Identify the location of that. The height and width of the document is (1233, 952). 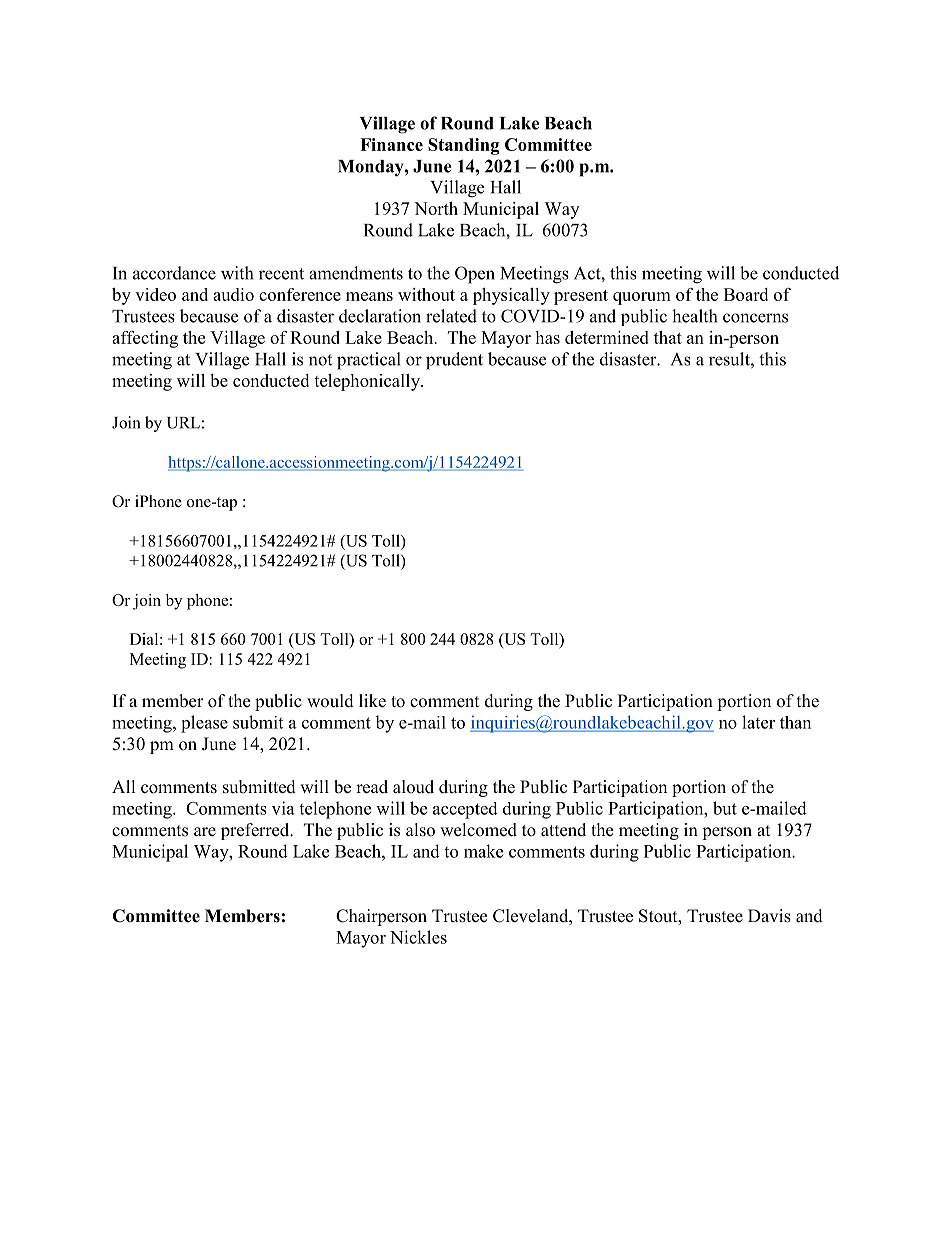
(668, 337).
